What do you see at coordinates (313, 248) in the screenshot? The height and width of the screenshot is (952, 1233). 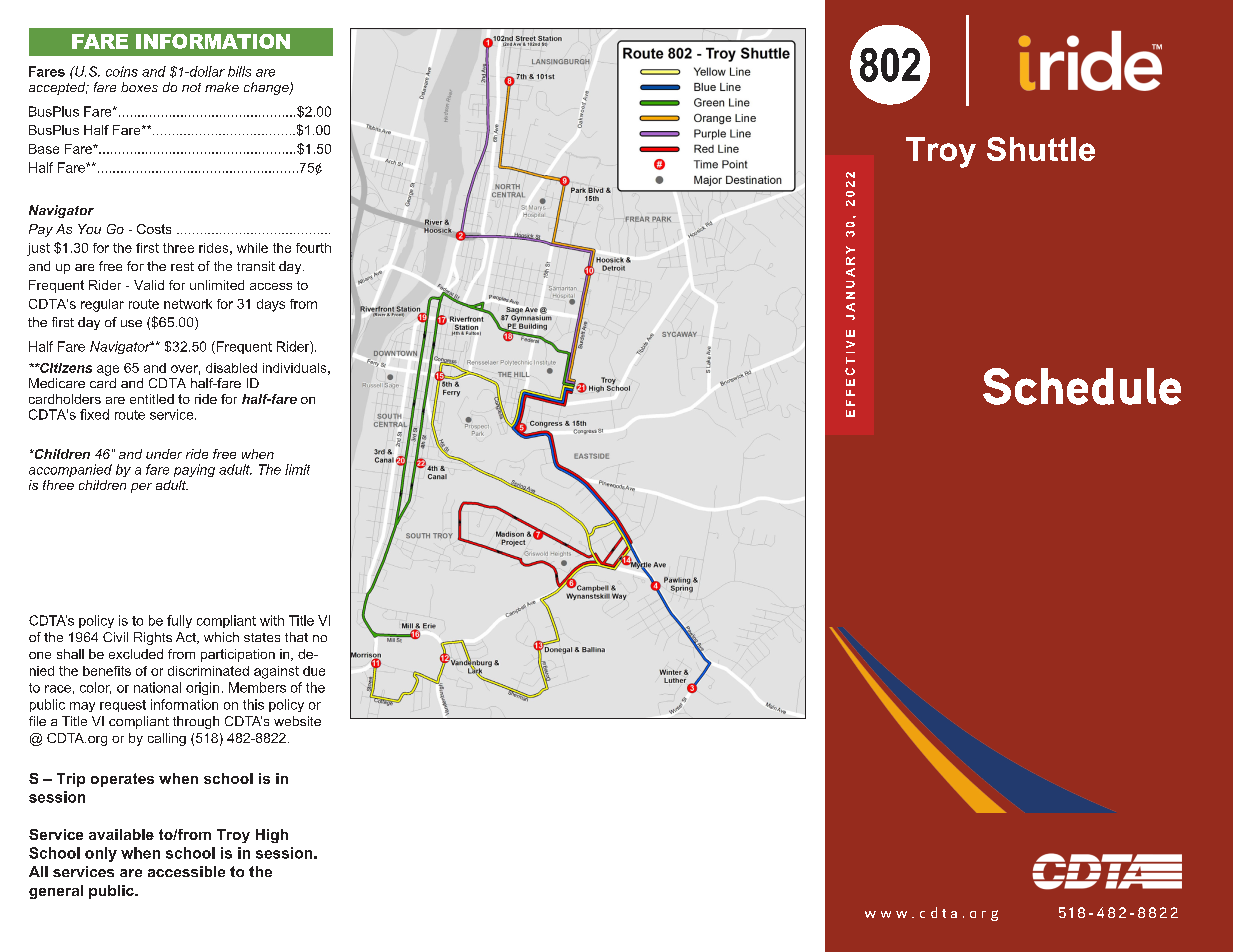 I see `fourth` at bounding box center [313, 248].
